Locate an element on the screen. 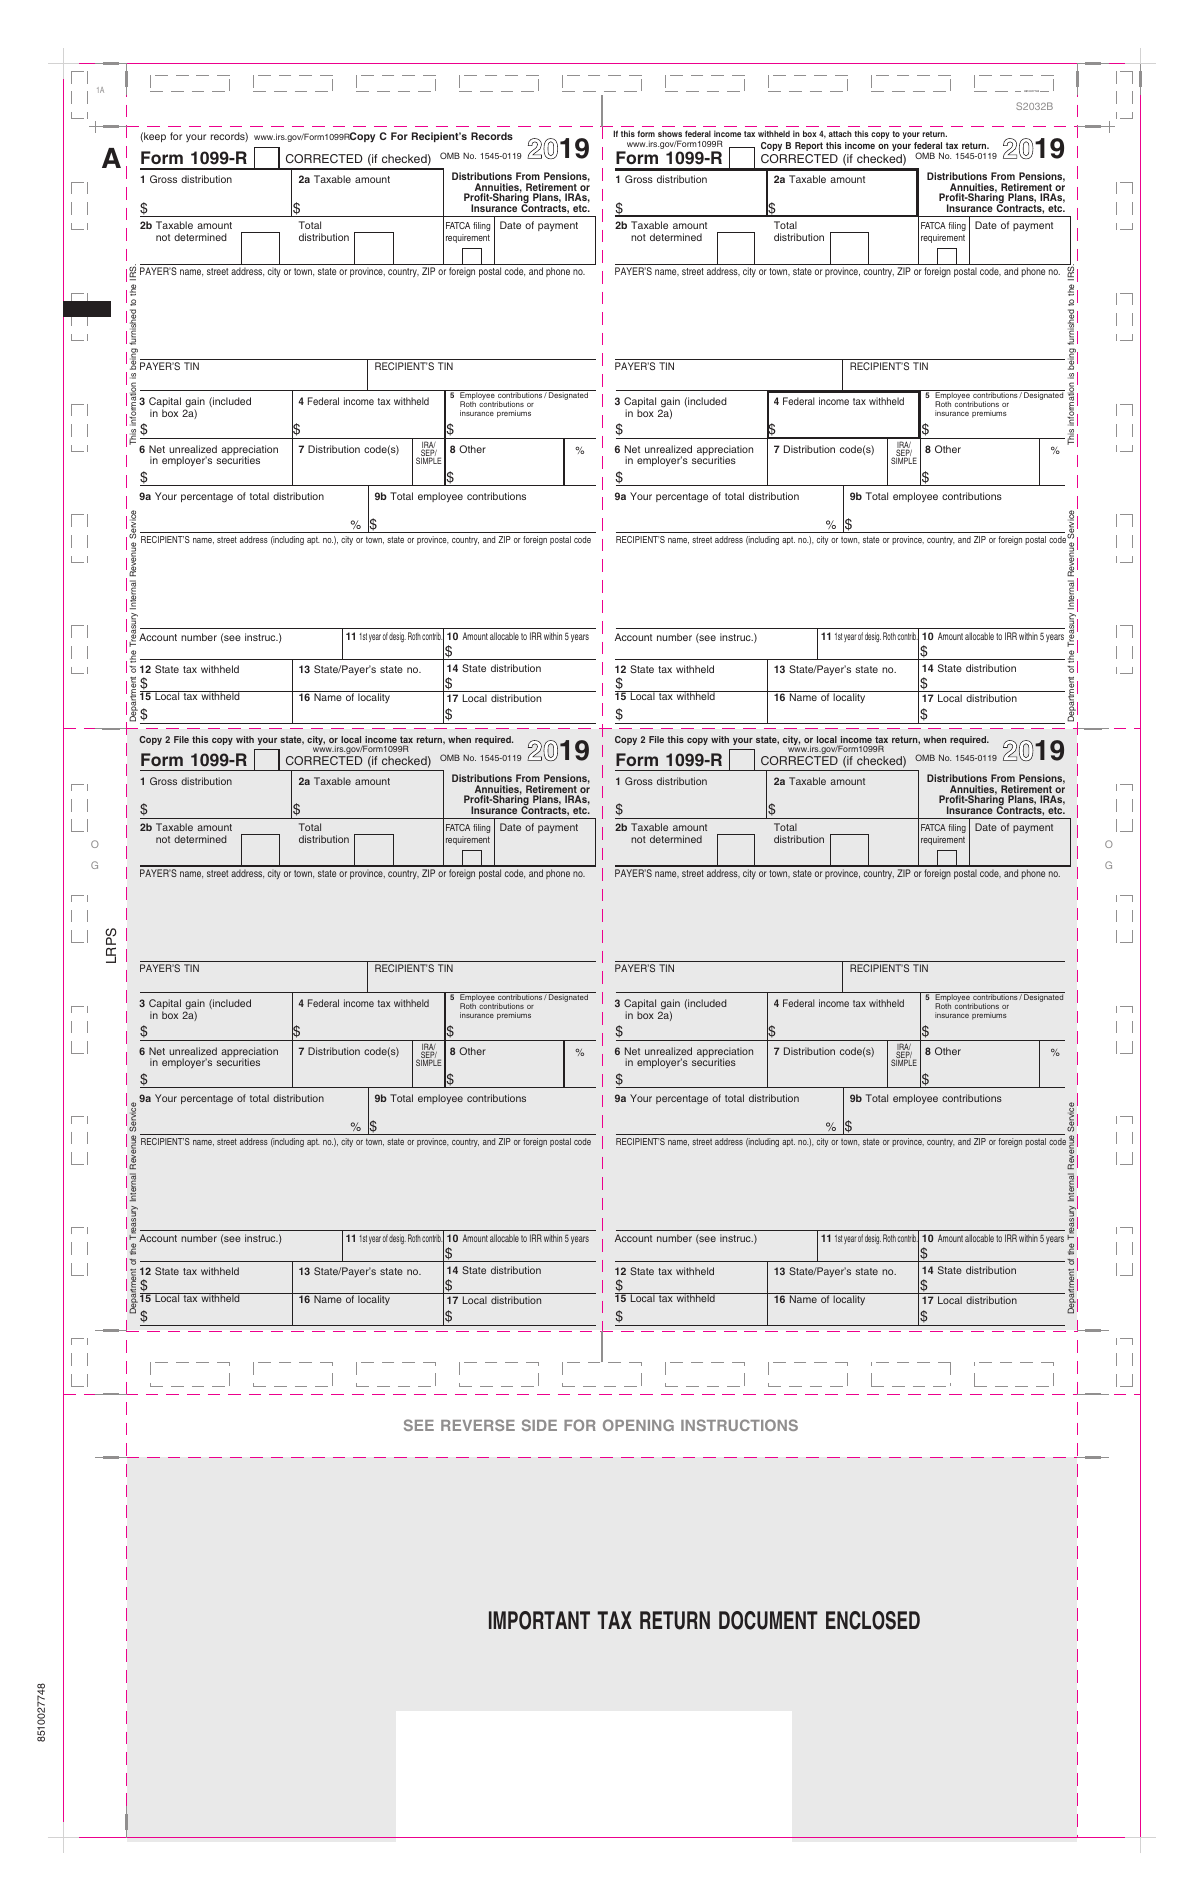 The image size is (1204, 1901). SIDE is located at coordinates (539, 1425).
